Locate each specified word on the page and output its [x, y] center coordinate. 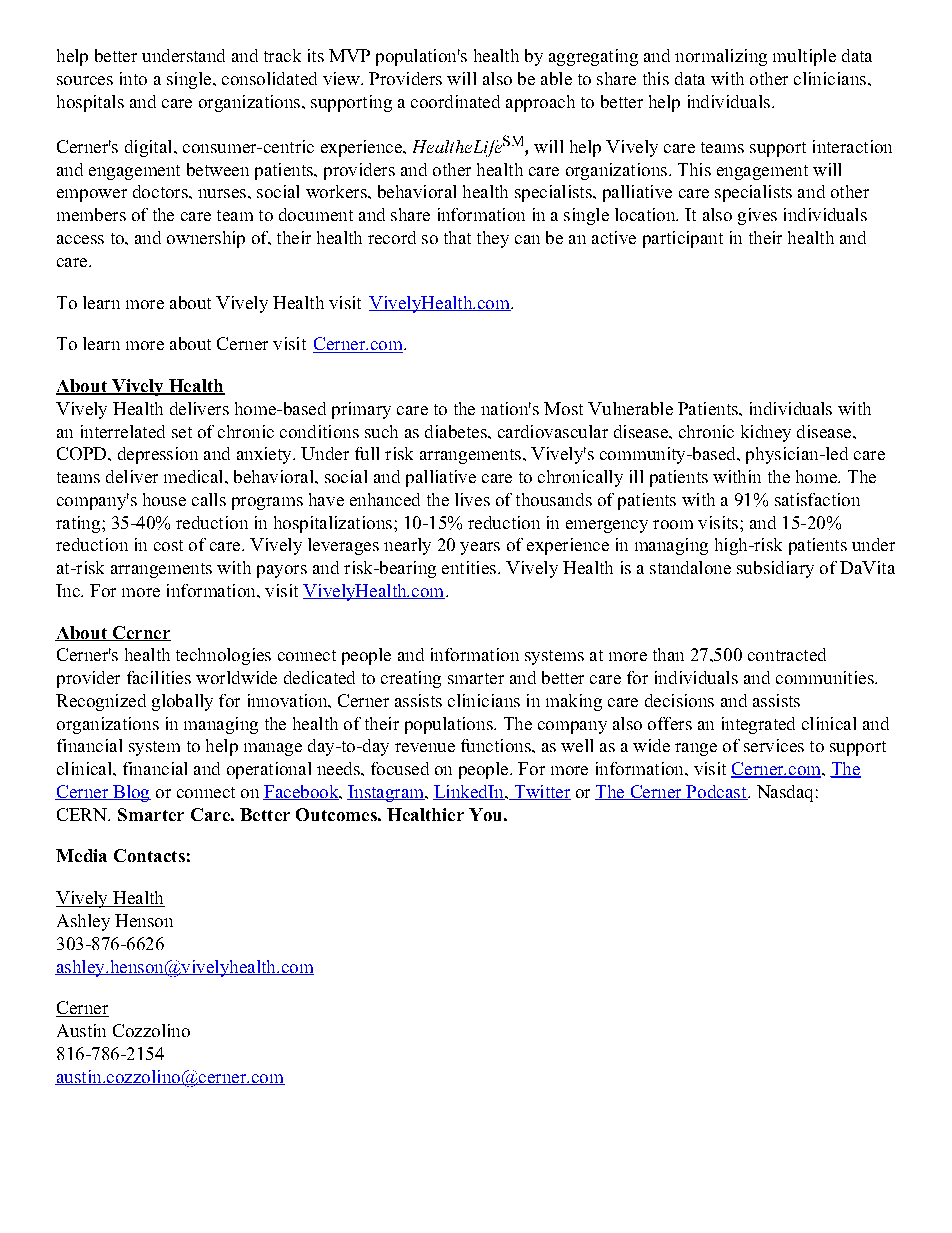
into [133, 78]
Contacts [149, 855]
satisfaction [817, 499]
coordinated [455, 101]
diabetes [457, 431]
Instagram [387, 793]
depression [158, 455]
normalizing [721, 57]
